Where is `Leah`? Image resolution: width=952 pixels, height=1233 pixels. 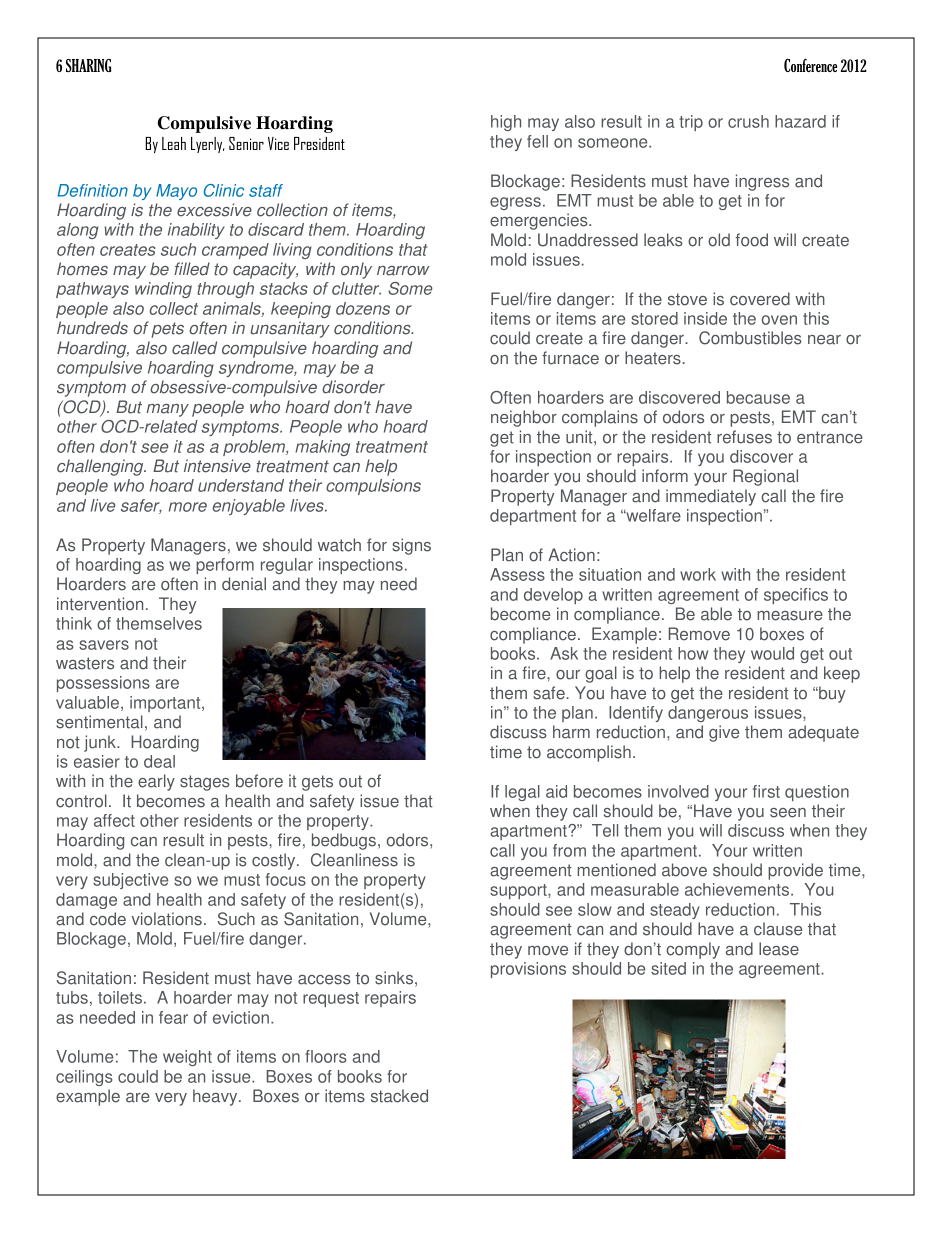
Leah is located at coordinates (174, 143).
